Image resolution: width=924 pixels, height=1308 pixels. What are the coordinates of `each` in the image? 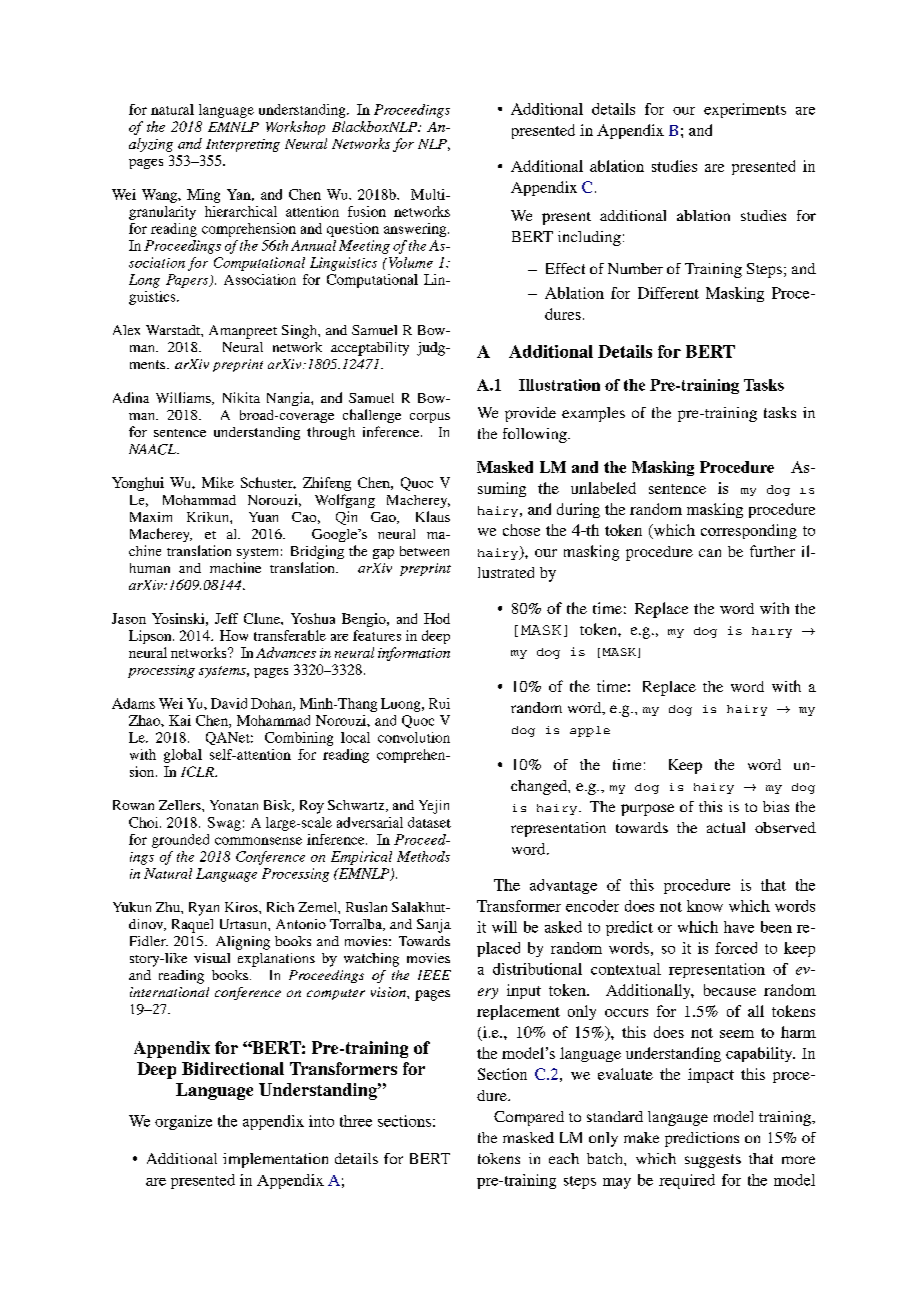 It's located at (564, 1158).
